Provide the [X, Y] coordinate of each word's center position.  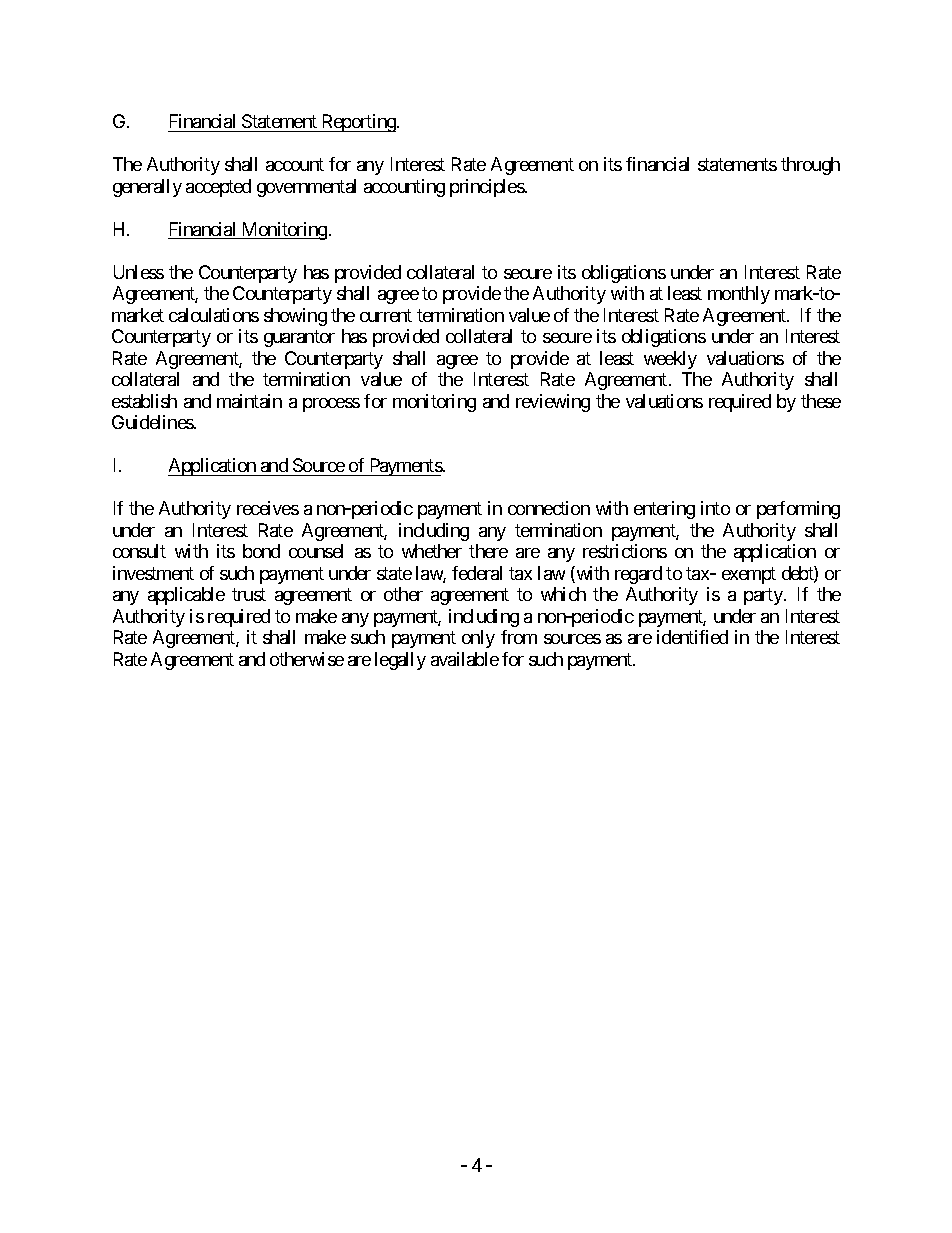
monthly [739, 295]
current [386, 315]
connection [549, 508]
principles [487, 188]
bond [261, 551]
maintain [249, 401]
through [810, 166]
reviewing [553, 403]
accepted [218, 188]
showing [295, 317]
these [821, 401]
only [478, 639]
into [715, 508]
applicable [186, 596]
